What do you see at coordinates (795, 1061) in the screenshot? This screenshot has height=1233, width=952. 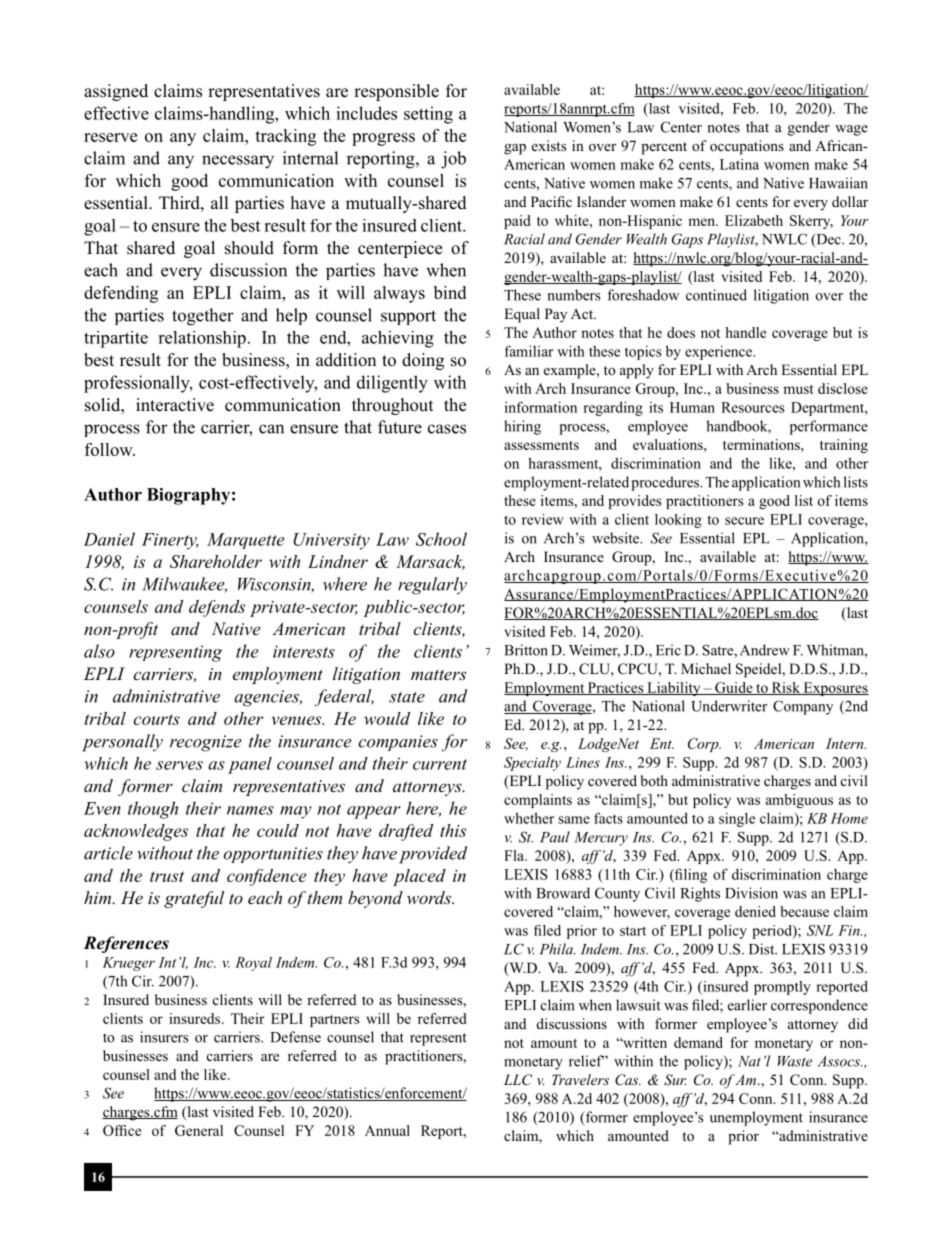 I see `Waste` at bounding box center [795, 1061].
